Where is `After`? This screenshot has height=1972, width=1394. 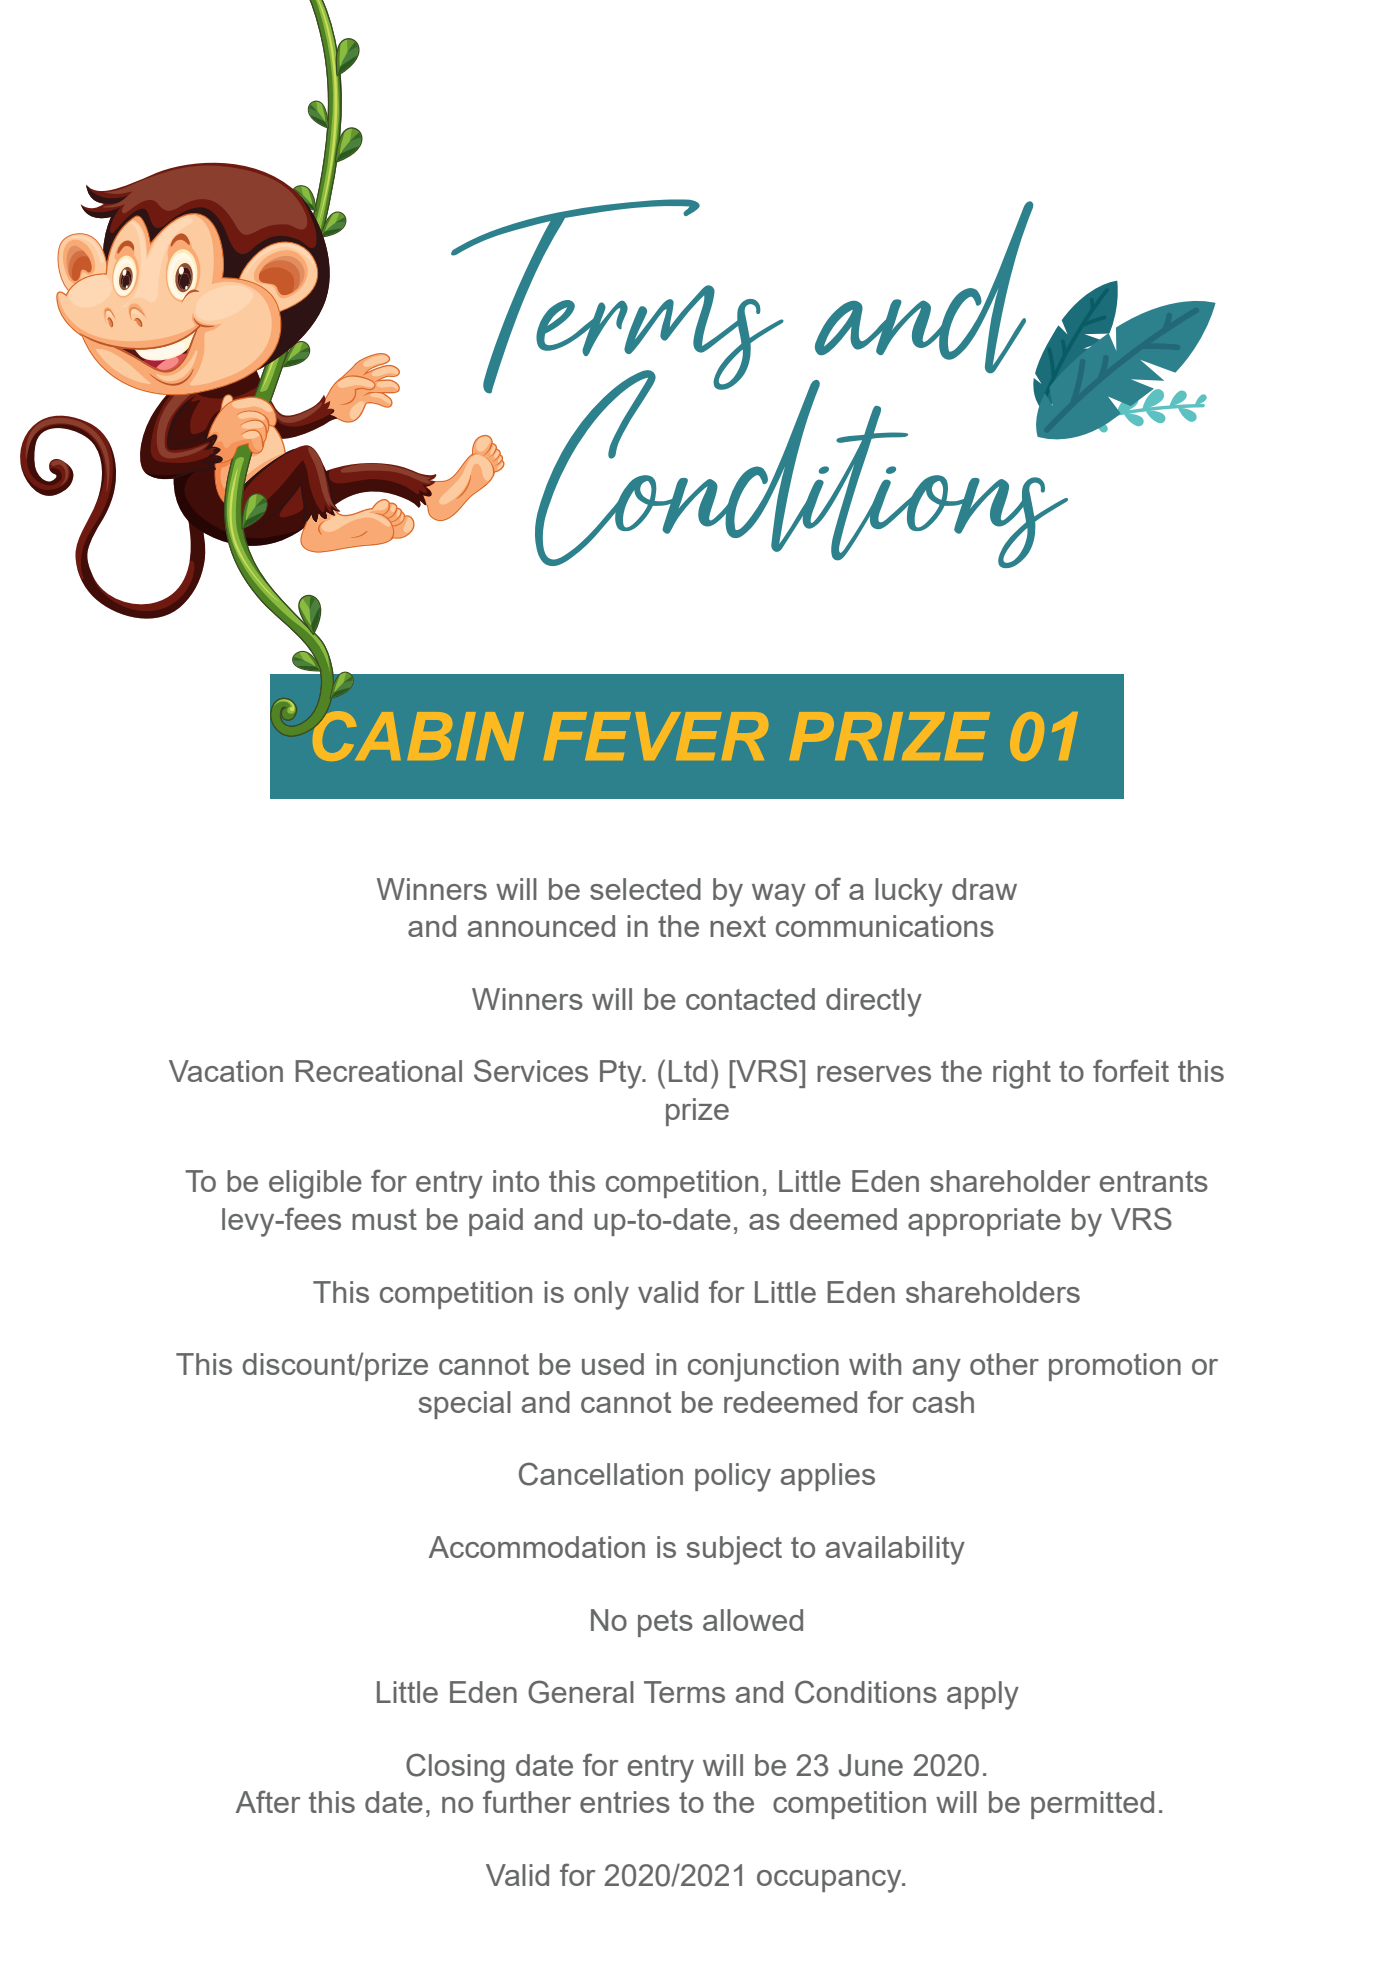 After is located at coordinates (268, 1801).
